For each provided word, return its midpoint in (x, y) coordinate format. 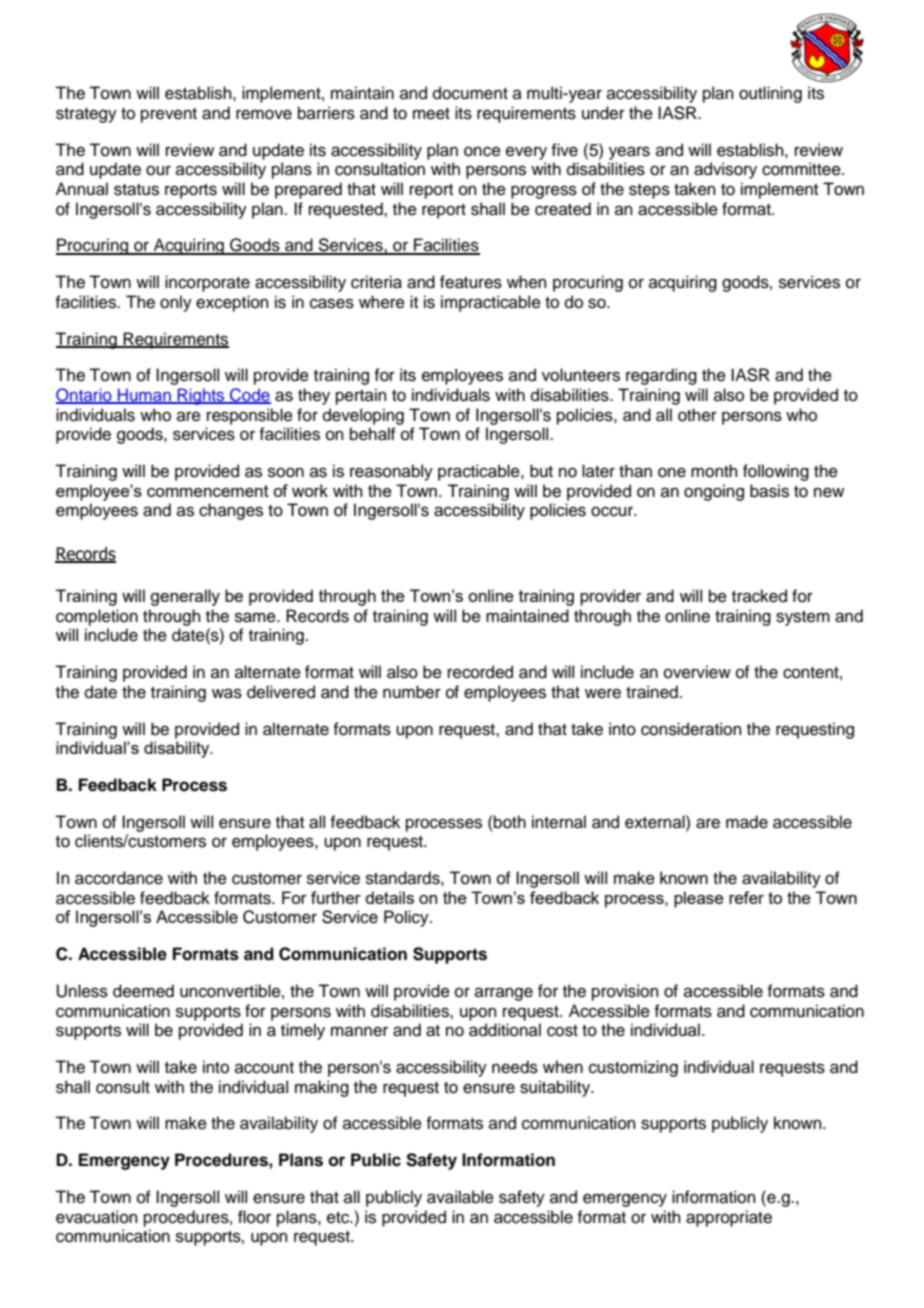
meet (431, 114)
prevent (169, 115)
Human (144, 396)
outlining (770, 94)
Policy (407, 918)
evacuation (97, 1217)
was (227, 693)
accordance (119, 878)
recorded (480, 672)
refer (746, 897)
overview (697, 672)
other (697, 415)
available (460, 1197)
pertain (361, 396)
